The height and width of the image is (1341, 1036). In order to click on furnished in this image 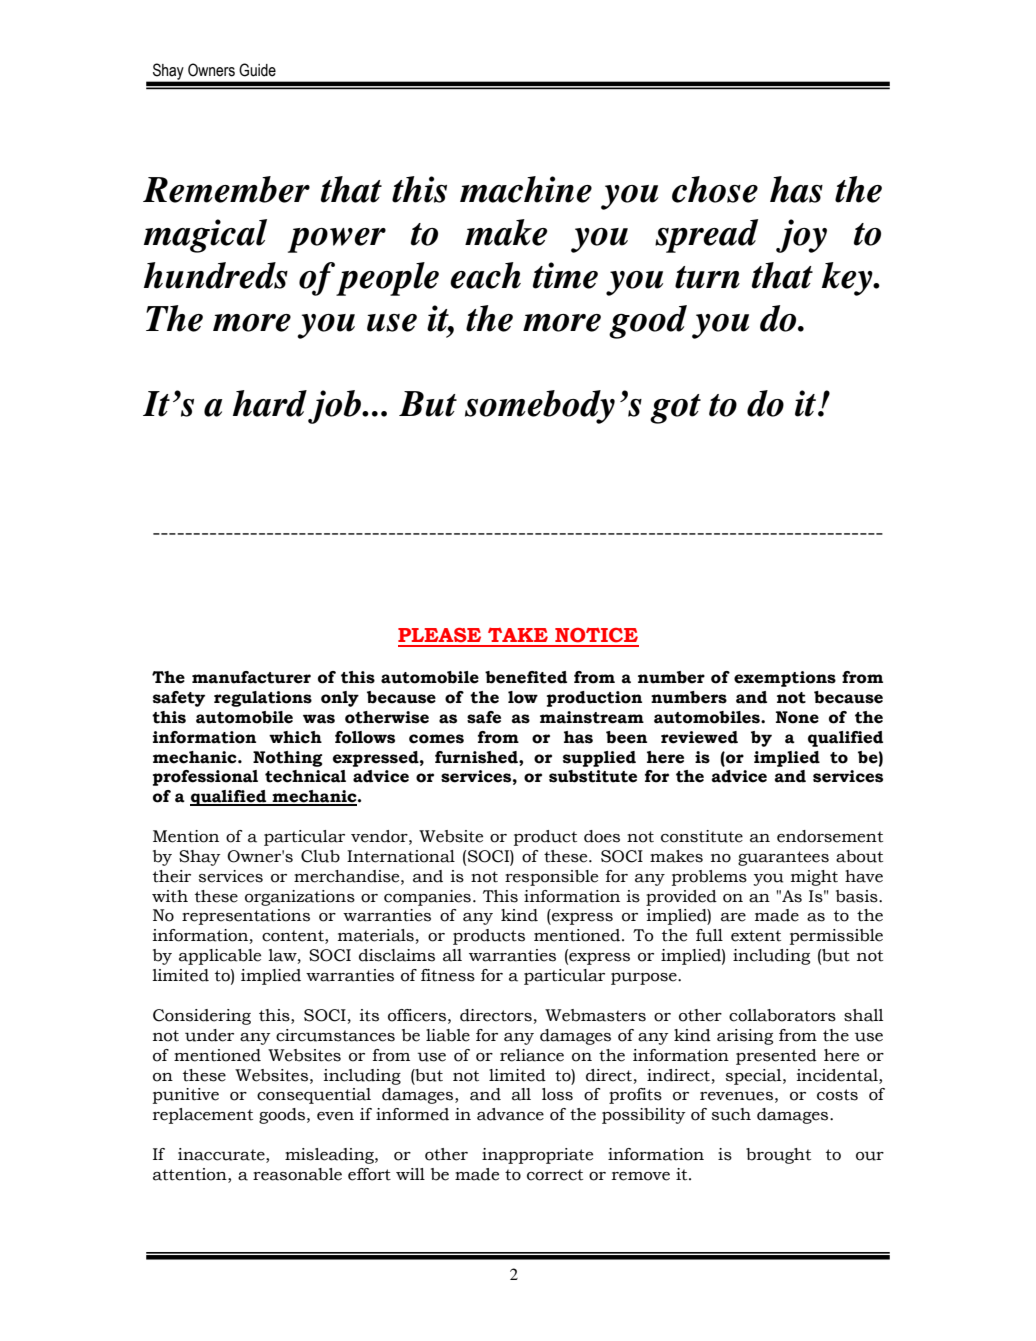, I will do `click(477, 757)`.
